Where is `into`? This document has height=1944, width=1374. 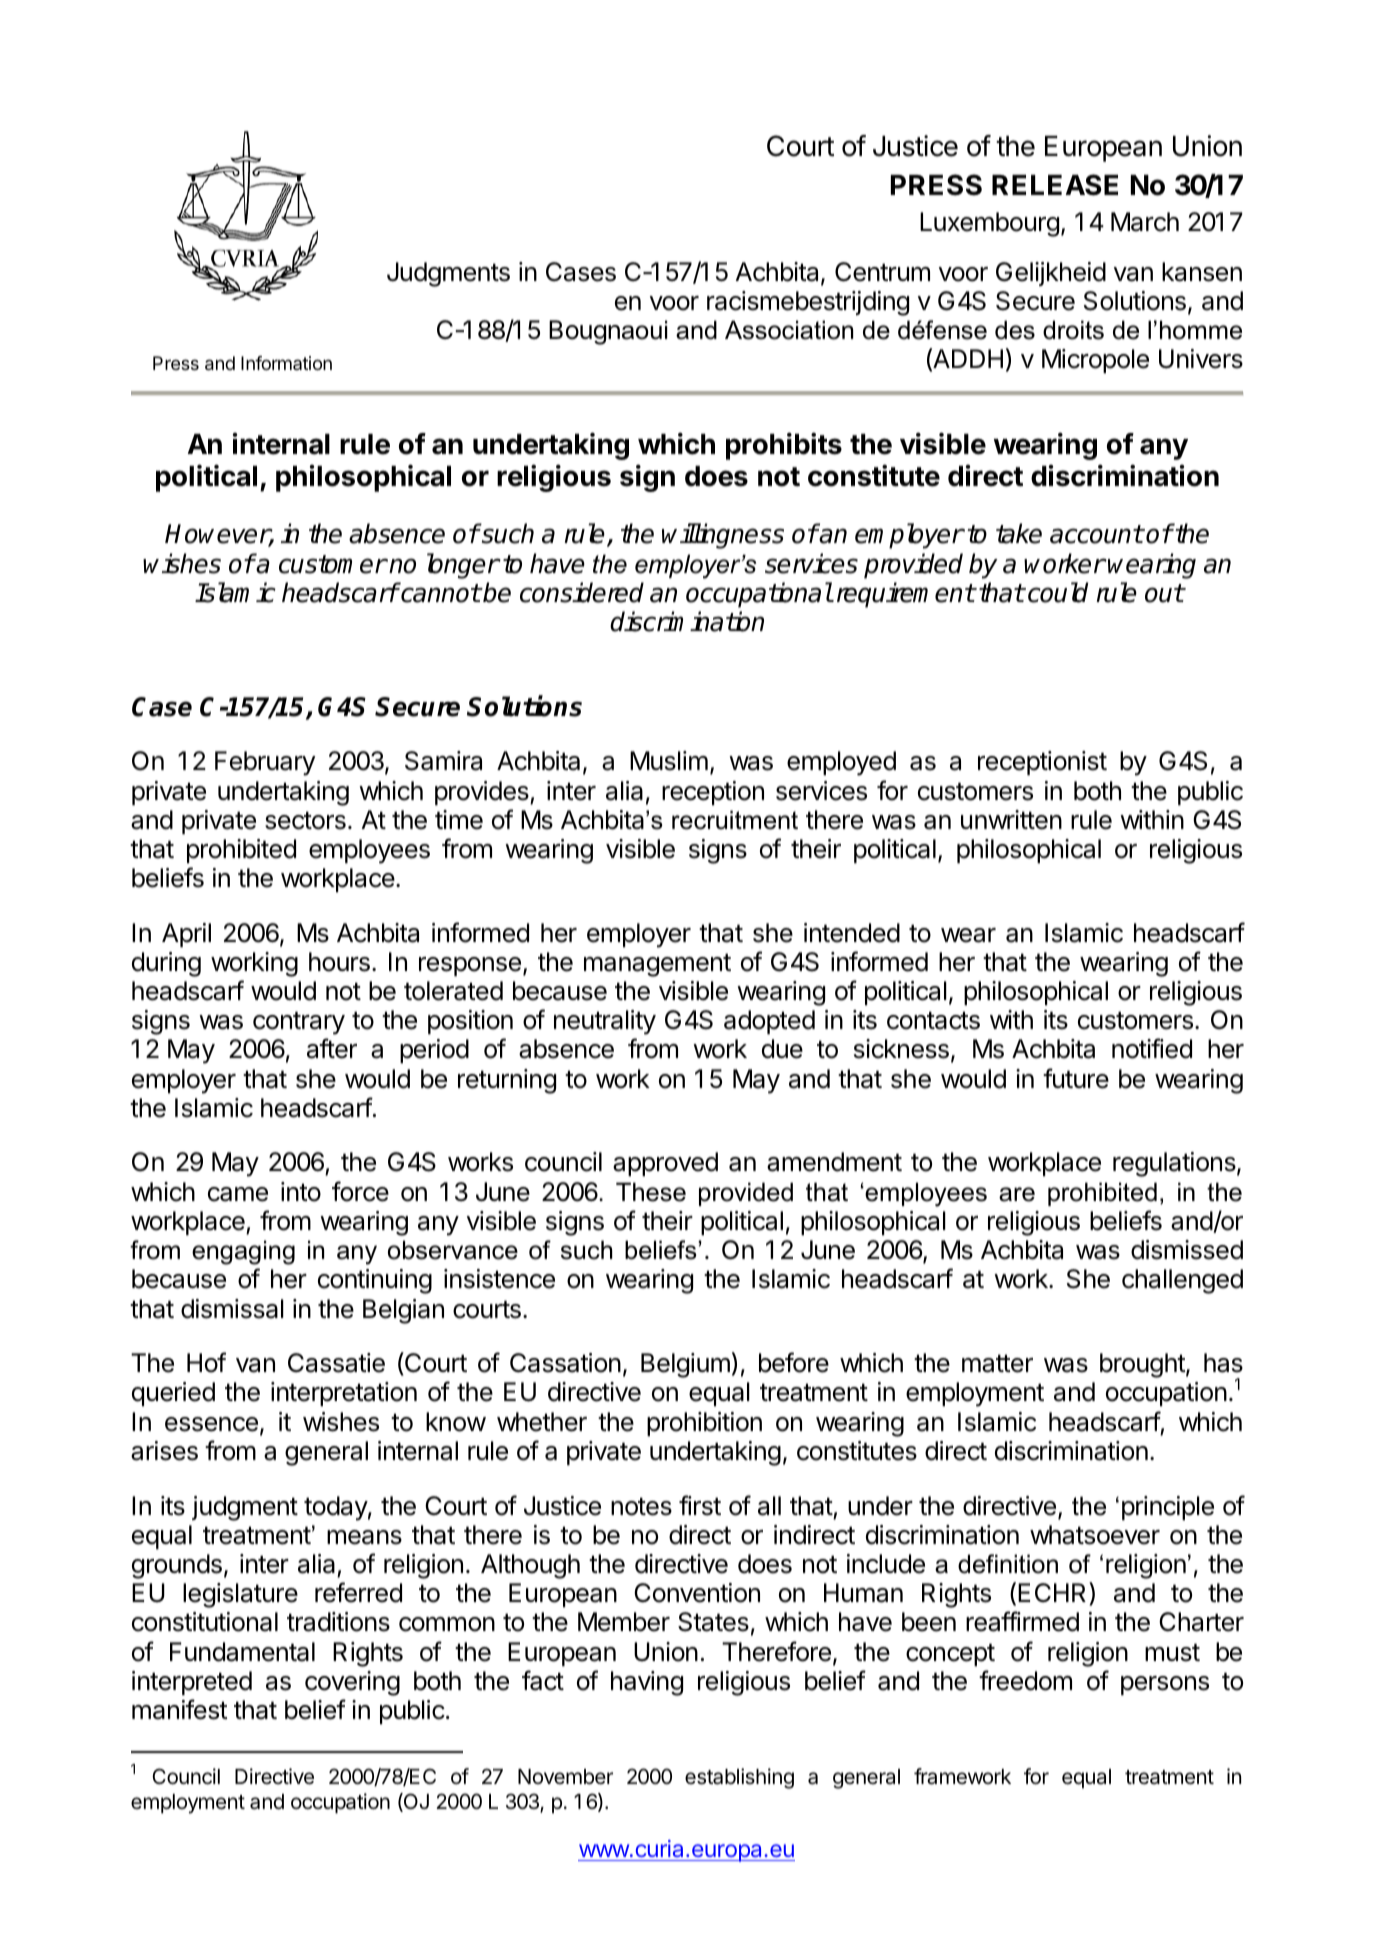
into is located at coordinates (301, 1192).
